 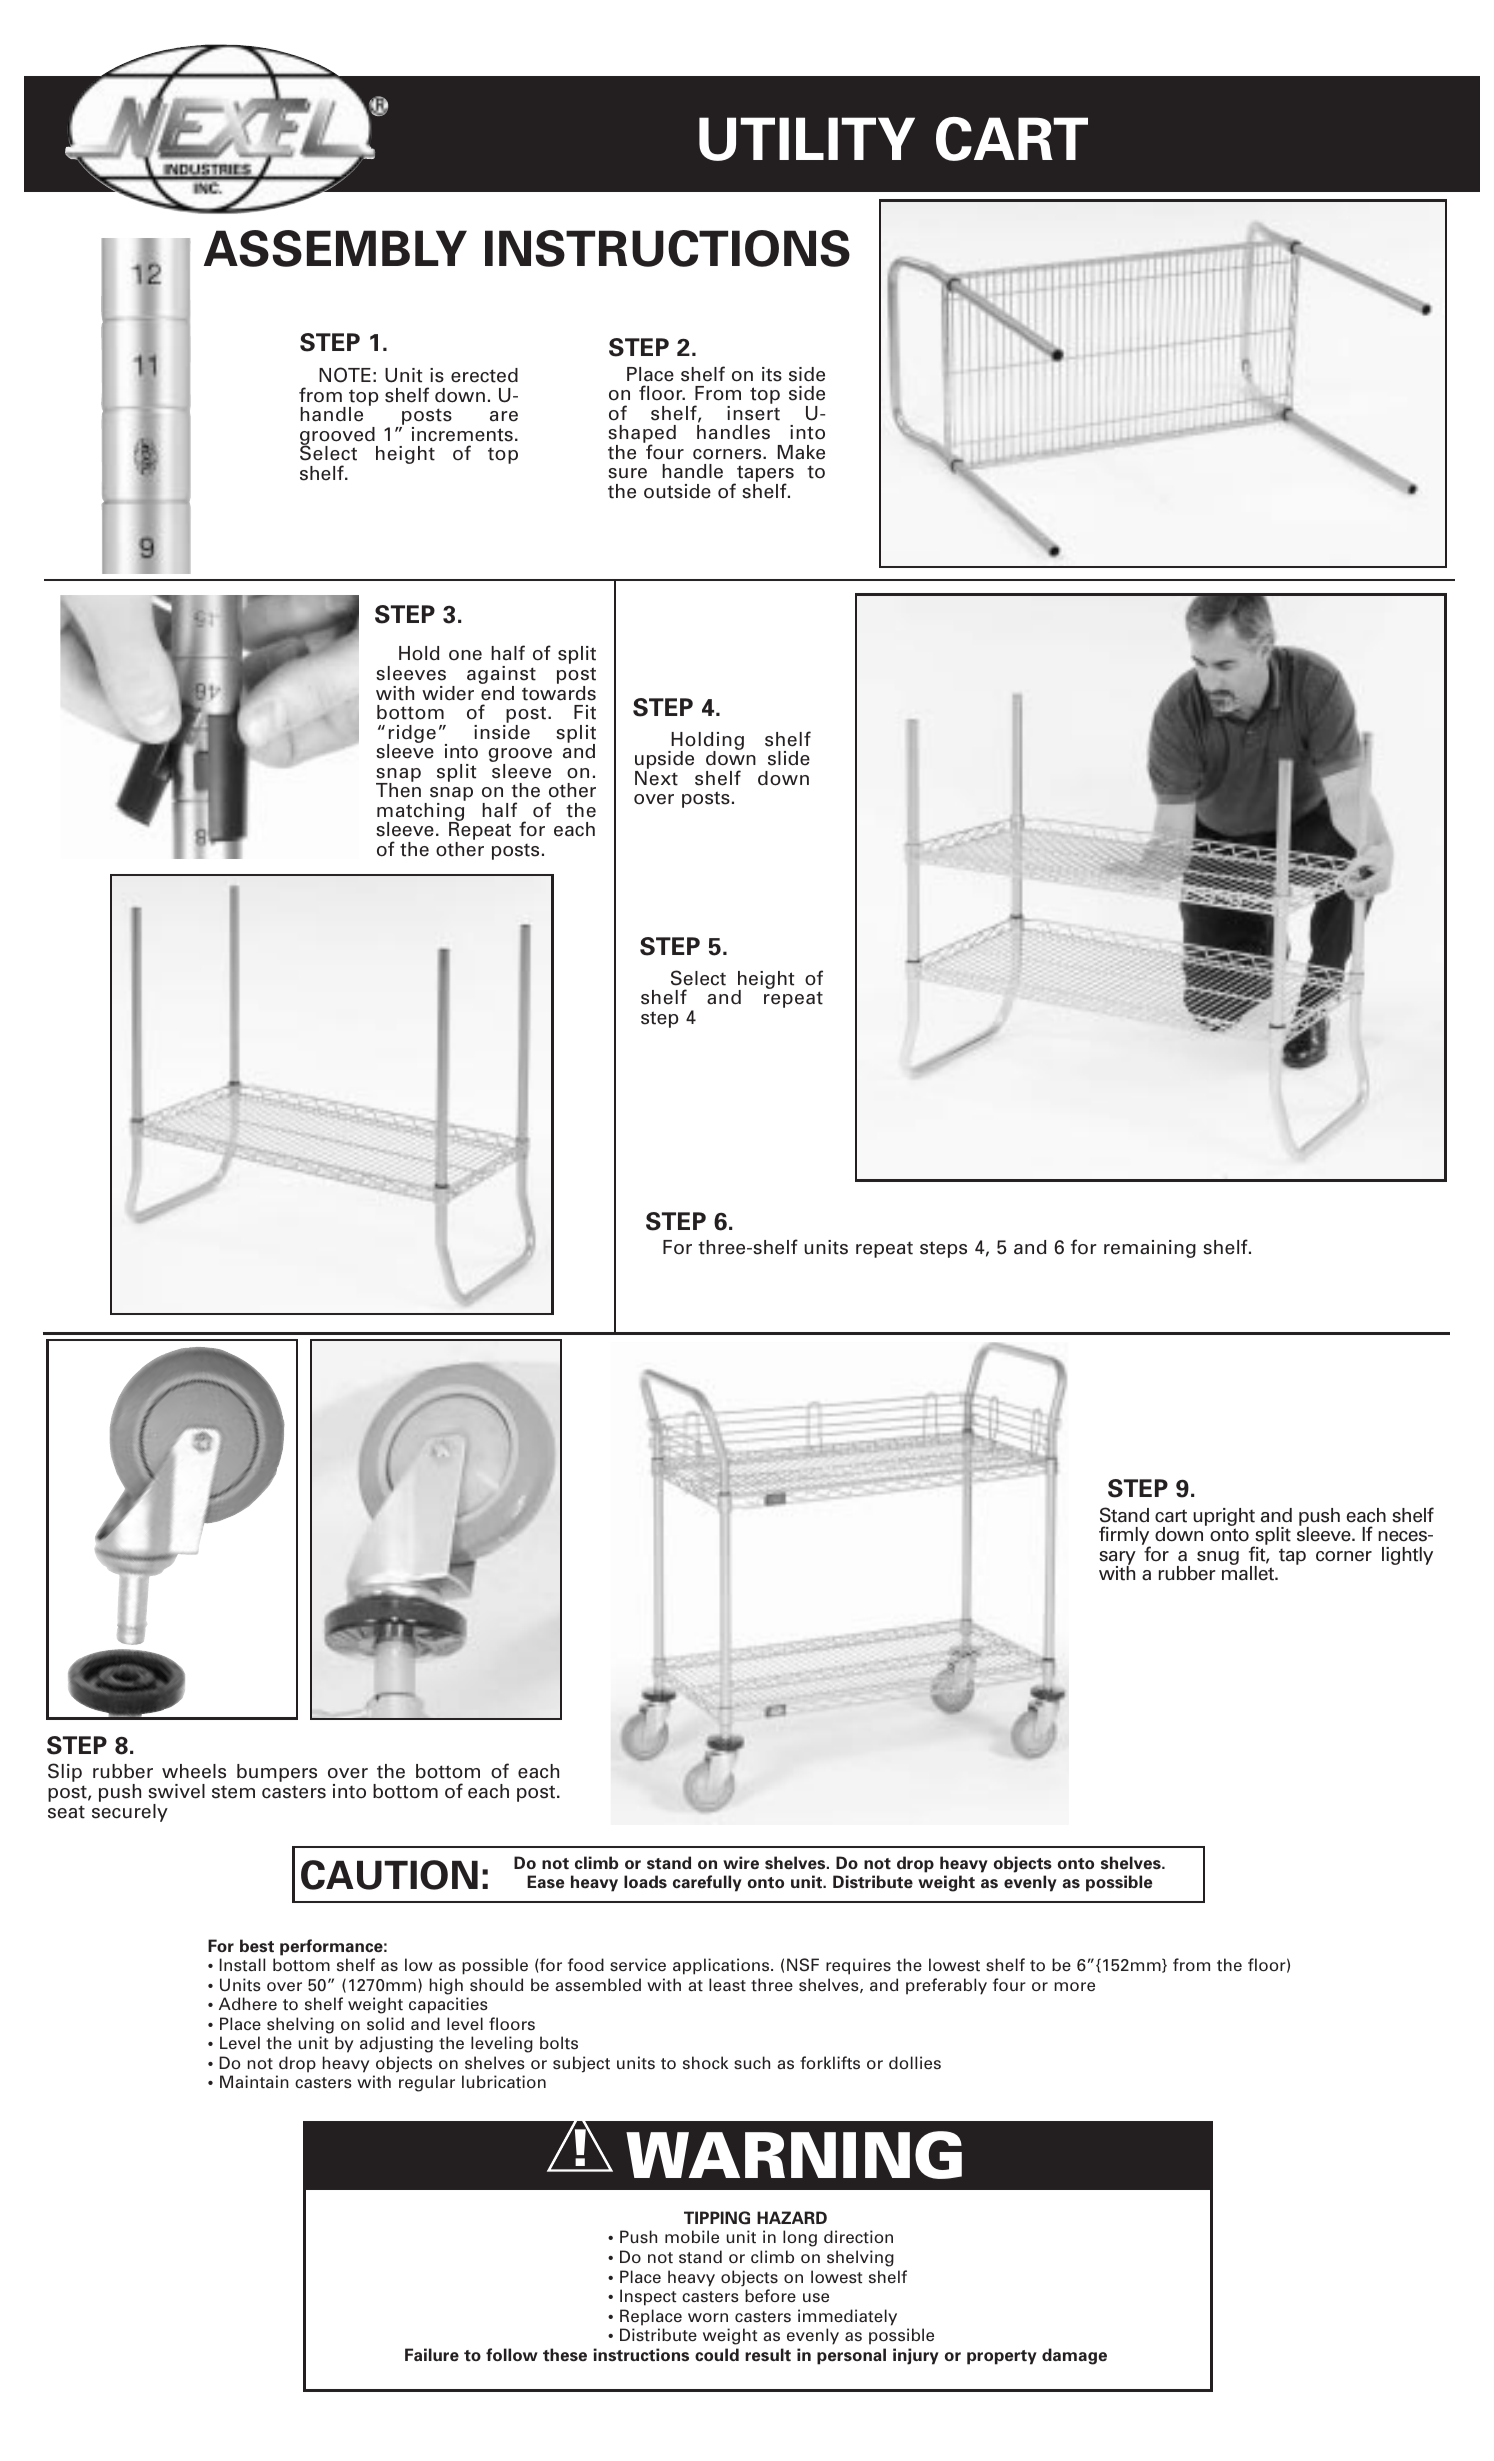 I want to click on upright, so click(x=1224, y=1518).
